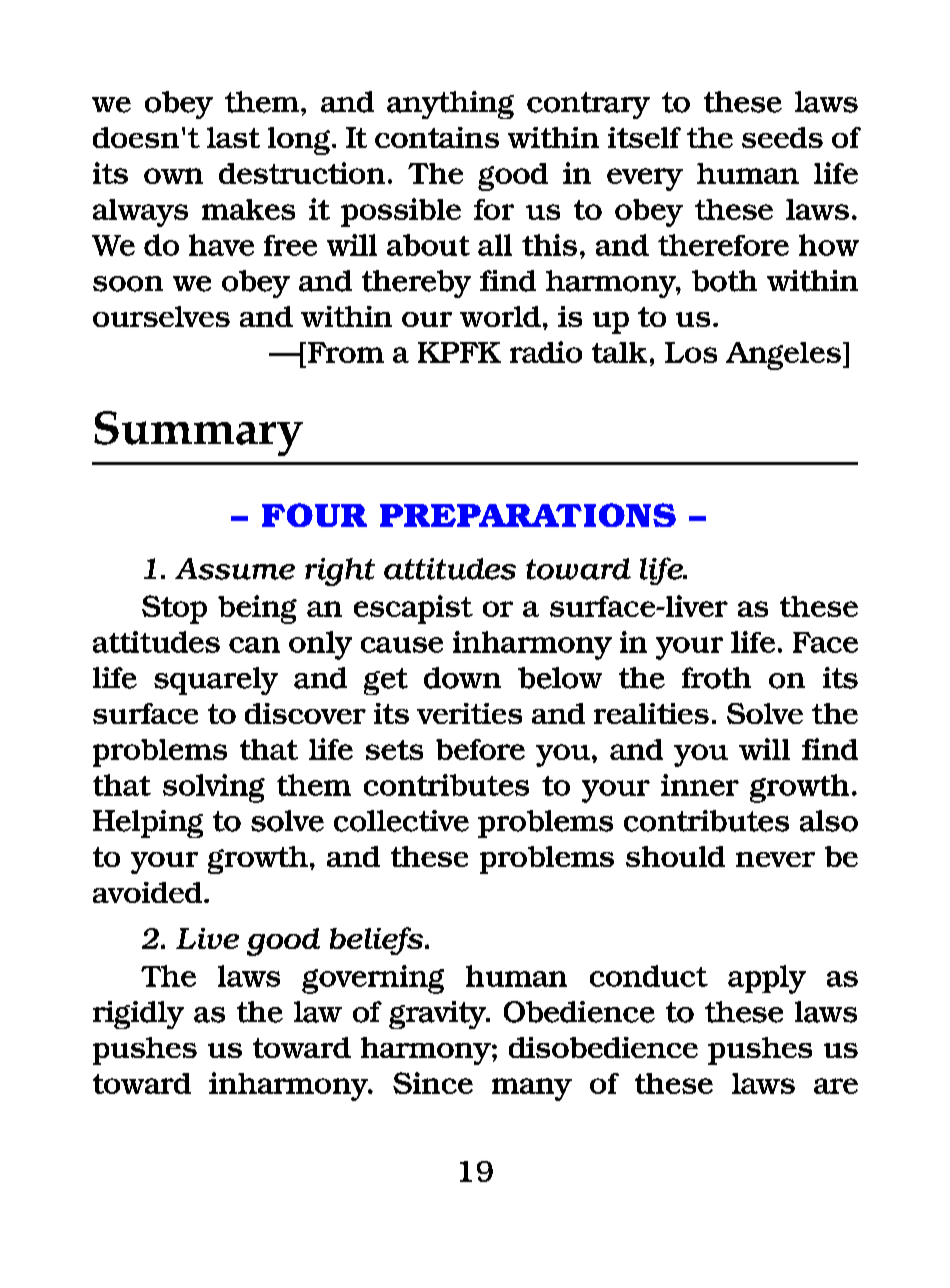 The image size is (950, 1288). Describe the element at coordinates (528, 515) in the image. I see `PREPARATIONS` at that location.
